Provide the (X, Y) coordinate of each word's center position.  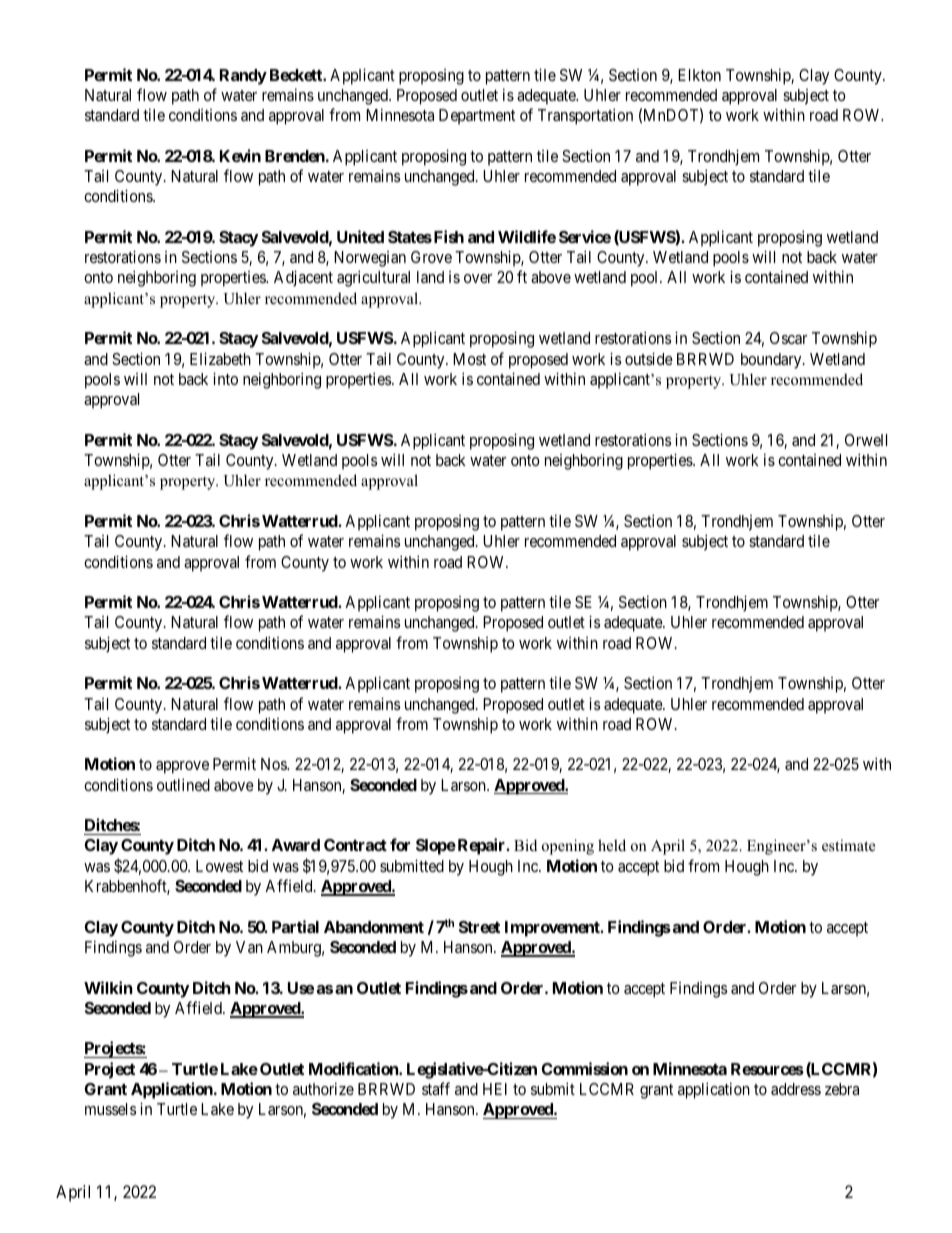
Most (469, 359)
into (225, 378)
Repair (481, 846)
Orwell (866, 440)
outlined (183, 784)
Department (477, 117)
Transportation (585, 116)
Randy (243, 77)
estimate (848, 845)
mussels (110, 1109)
